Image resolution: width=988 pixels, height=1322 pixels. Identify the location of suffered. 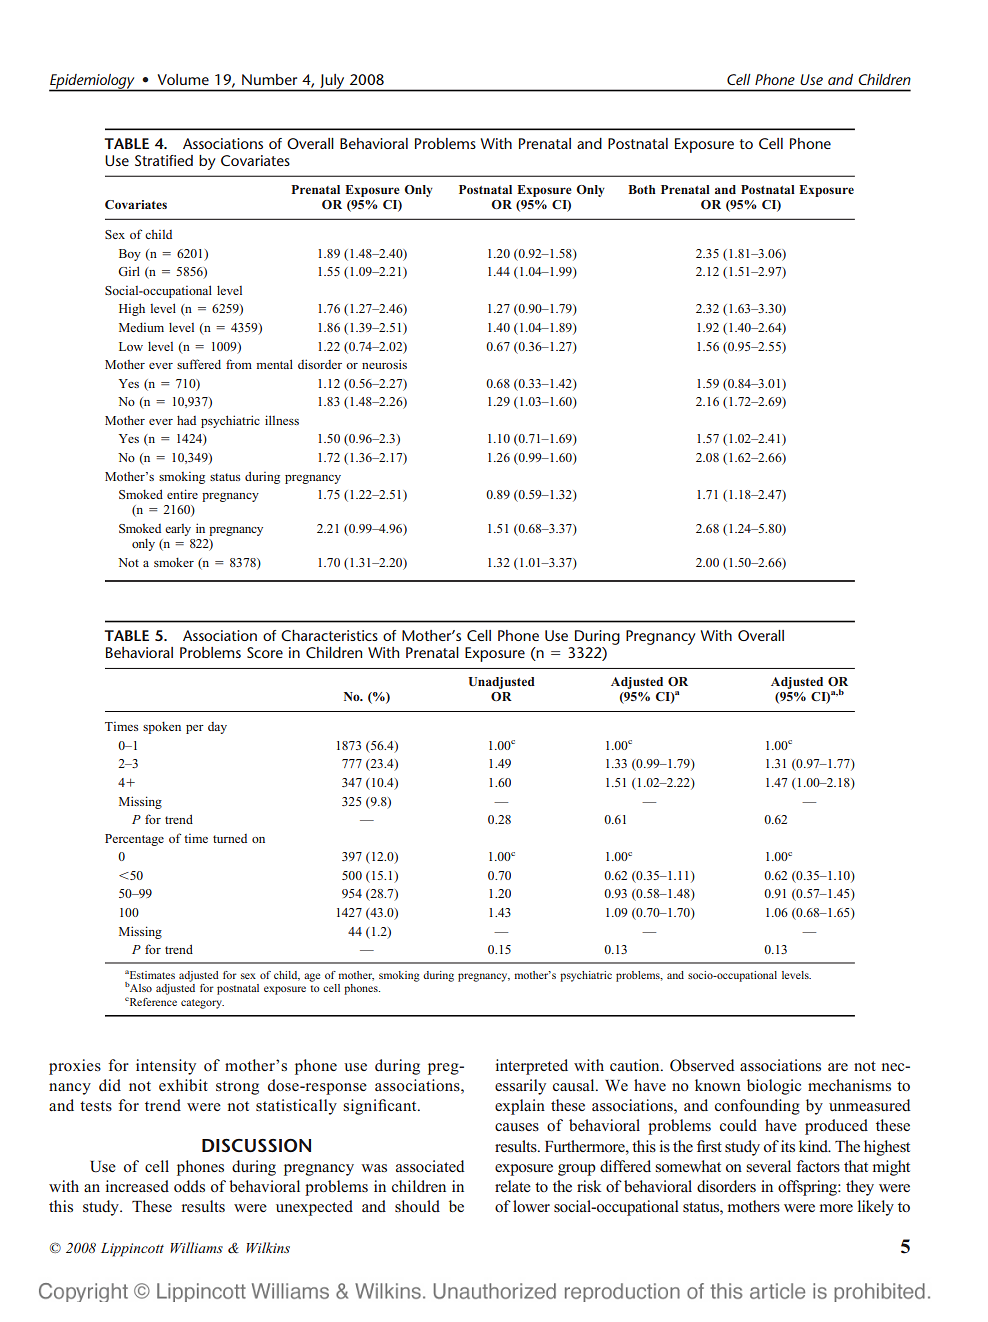
(199, 364).
